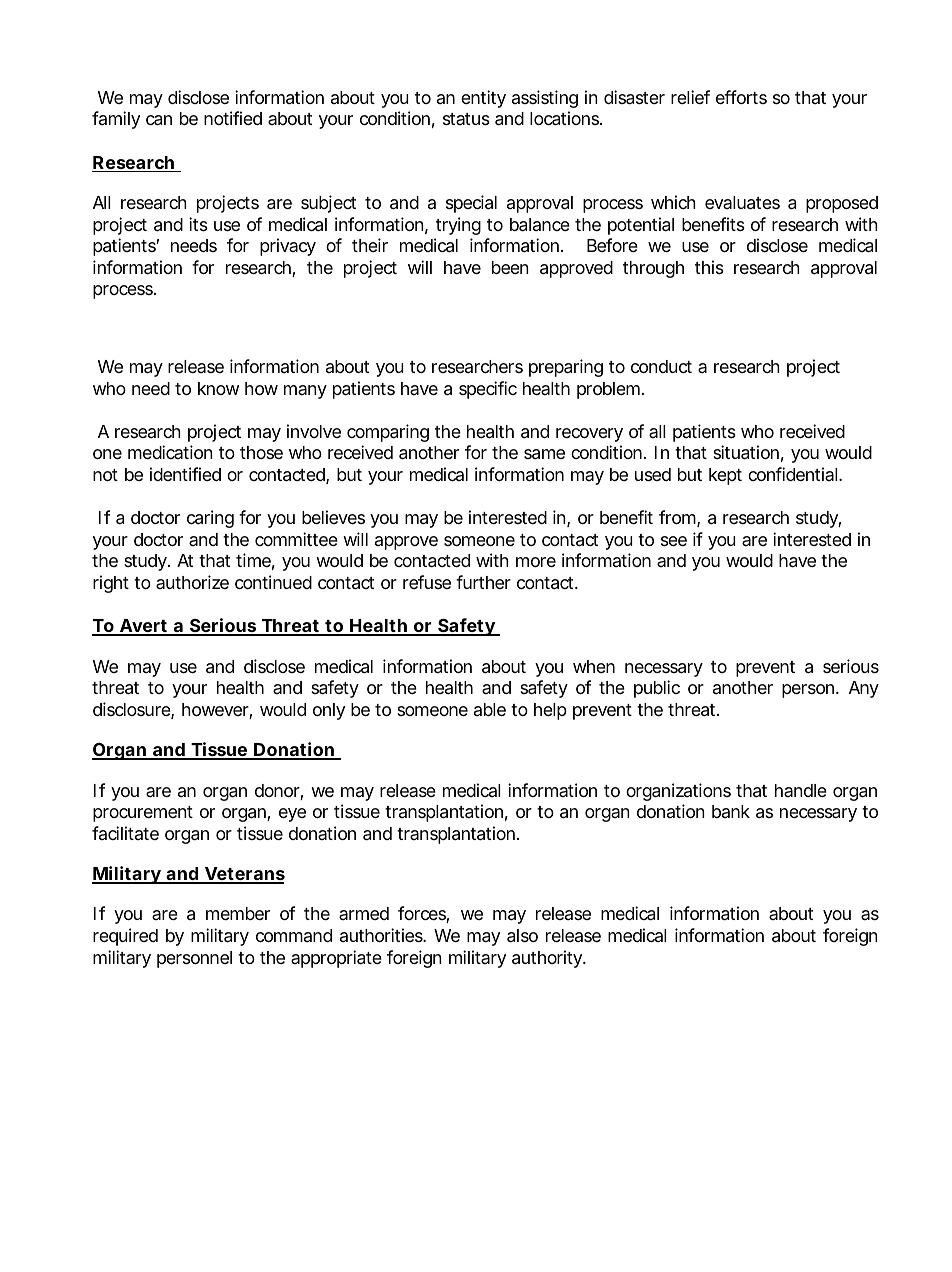 Image resolution: width=952 pixels, height=1272 pixels. What do you see at coordinates (522, 936) in the image?
I see `also` at bounding box center [522, 936].
